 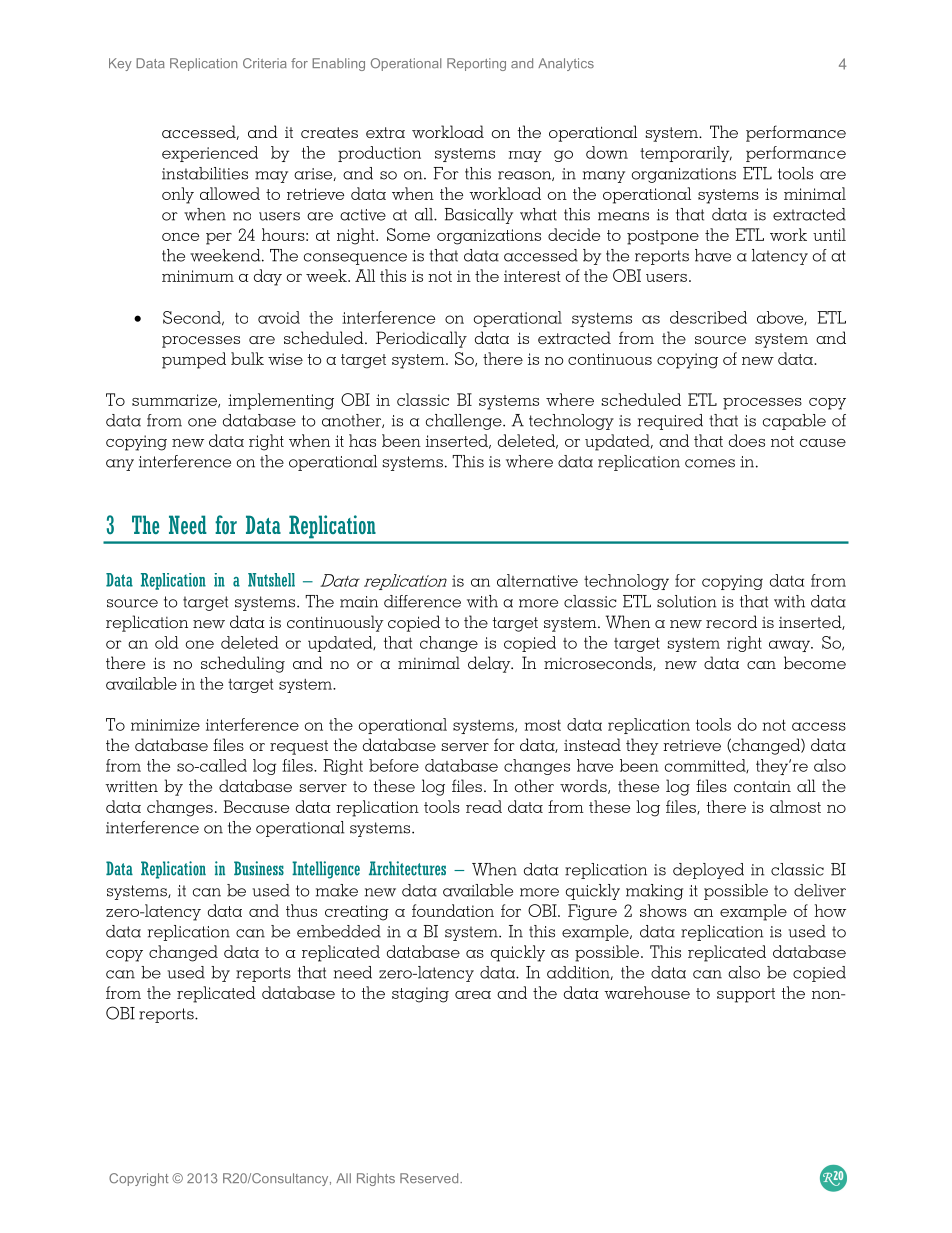 What do you see at coordinates (686, 154) in the image?
I see `temporarily` at bounding box center [686, 154].
